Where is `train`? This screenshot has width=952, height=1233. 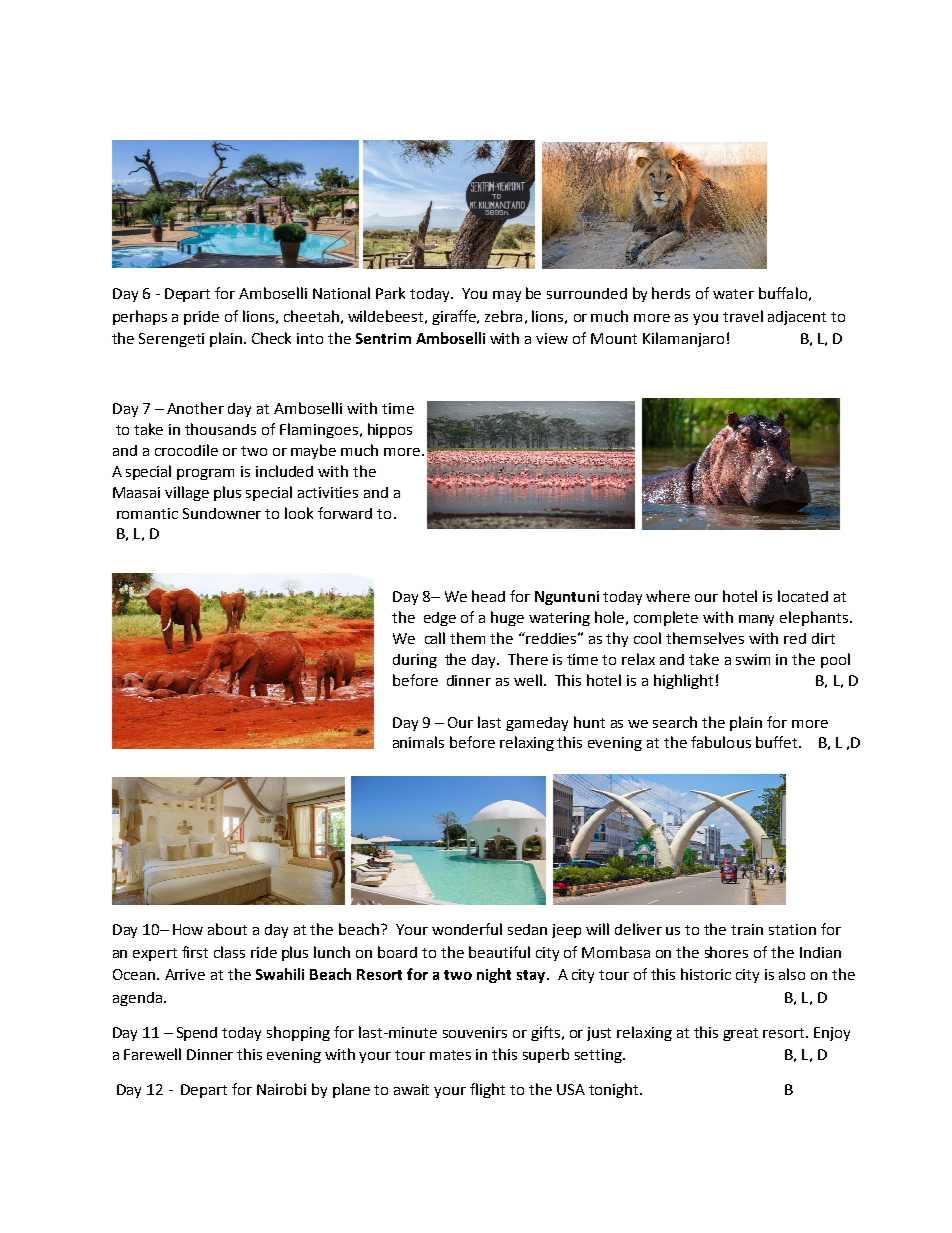 train is located at coordinates (747, 929).
